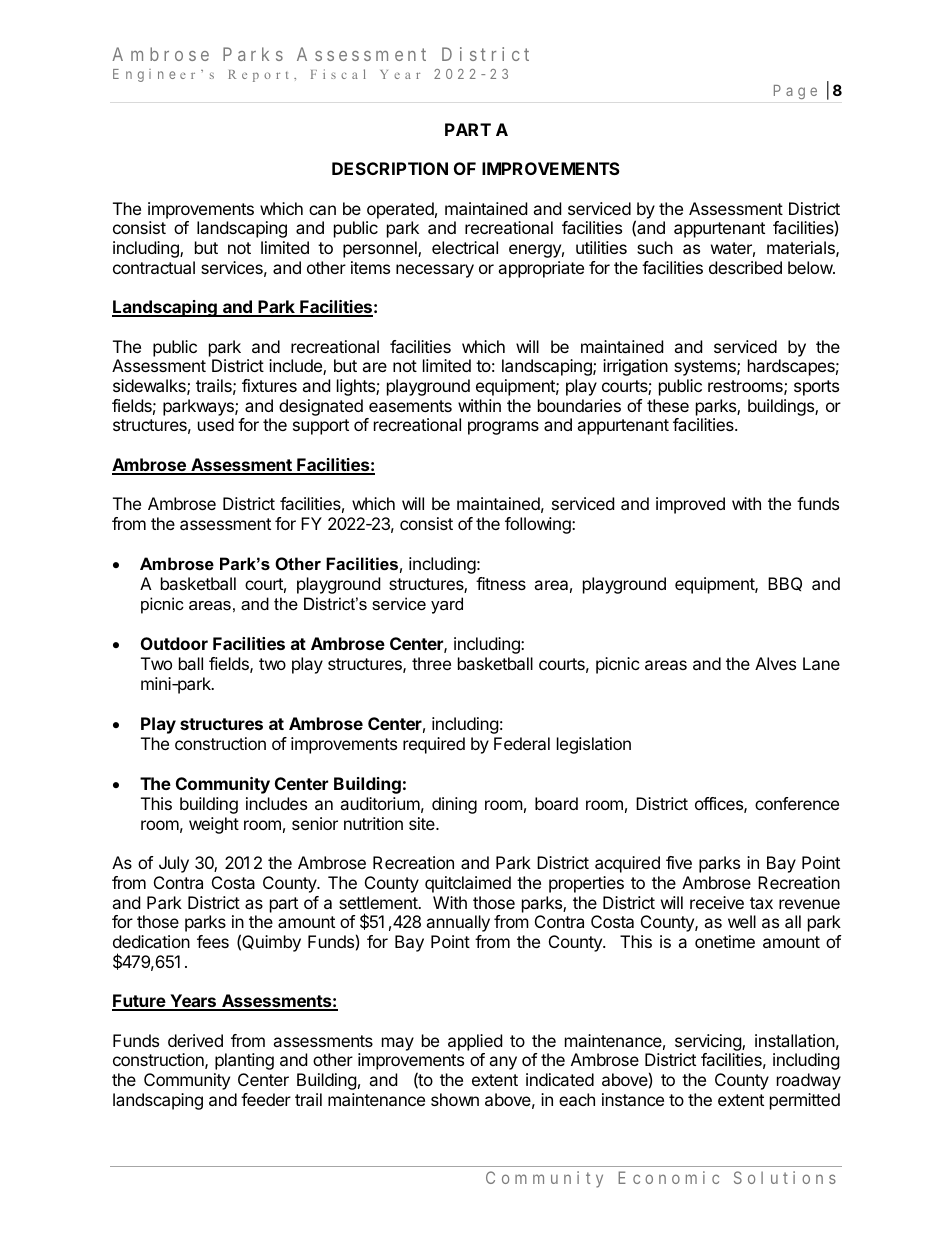  What do you see at coordinates (447, 605) in the image?
I see `yard` at bounding box center [447, 605].
